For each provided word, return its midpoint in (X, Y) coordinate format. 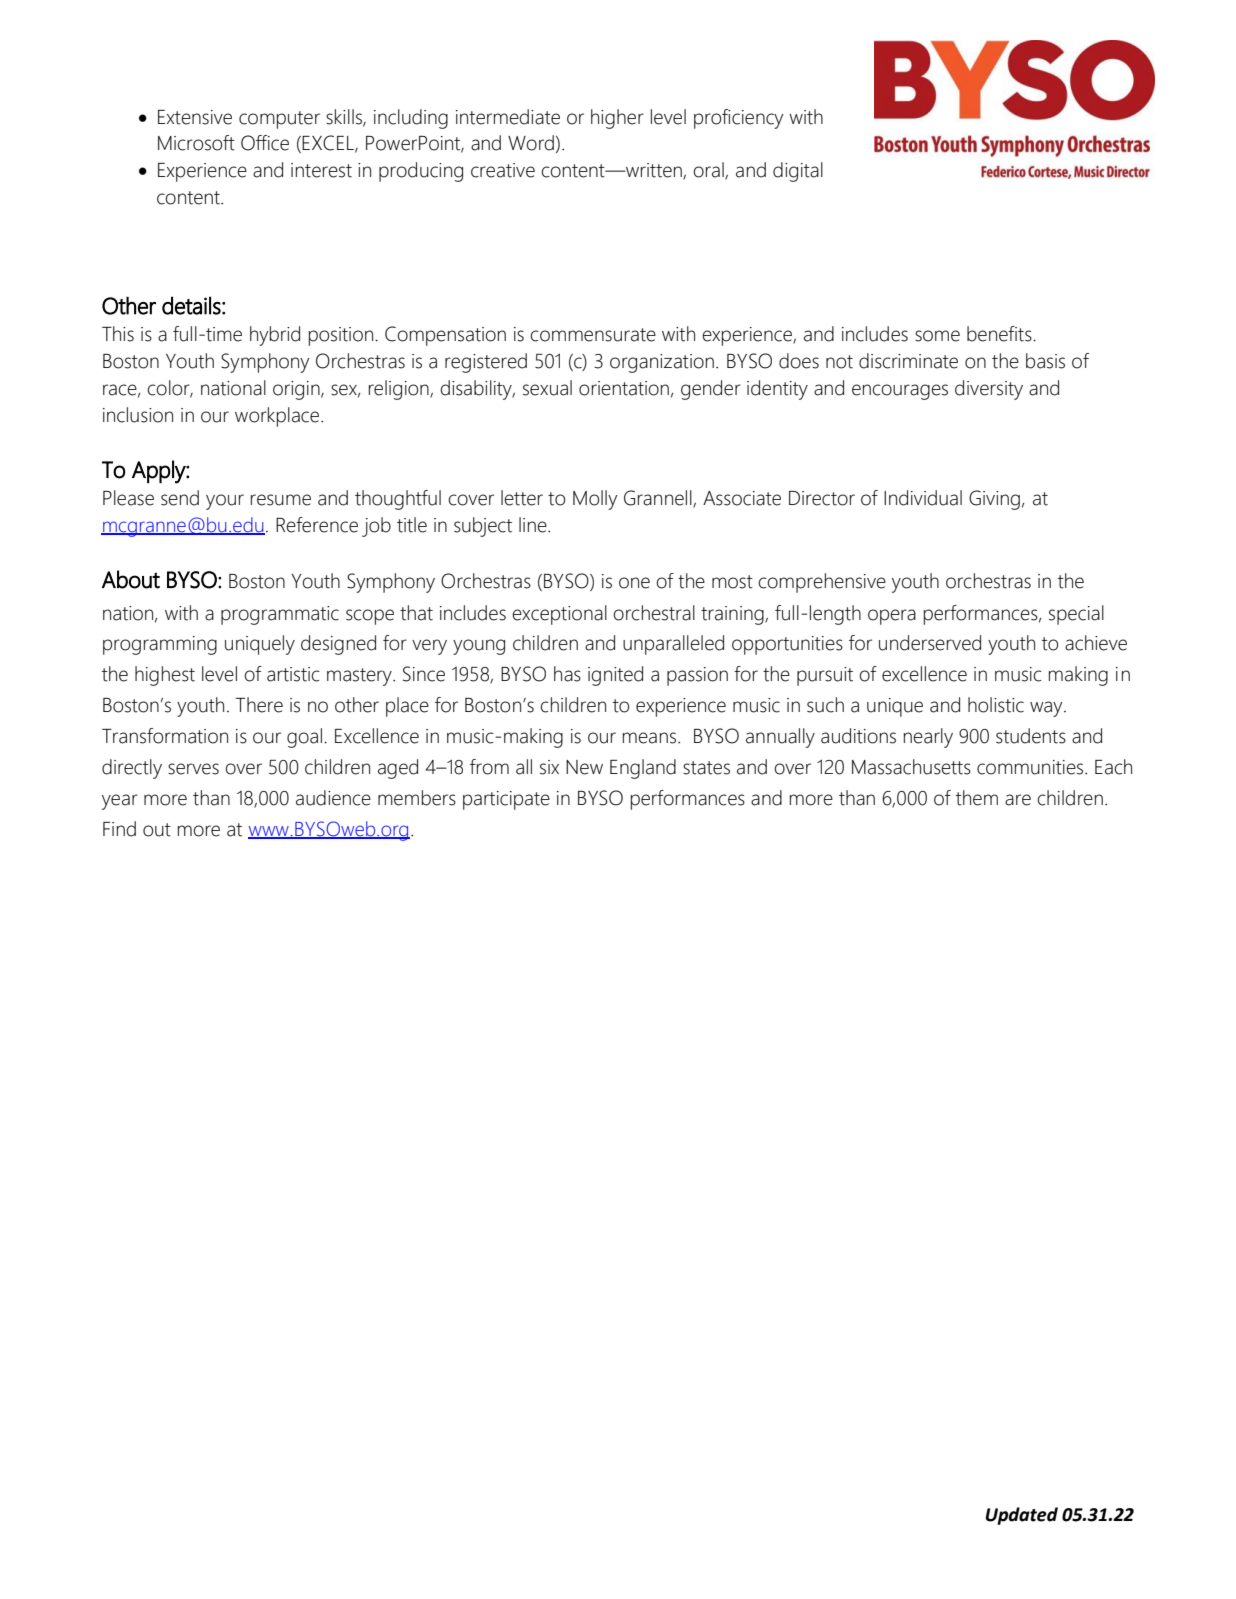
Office (265, 143)
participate (506, 800)
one (634, 583)
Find (119, 829)
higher (617, 119)
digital (798, 172)
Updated (1022, 1516)
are (1018, 800)
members (417, 798)
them (977, 798)
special (1076, 615)
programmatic (280, 615)
